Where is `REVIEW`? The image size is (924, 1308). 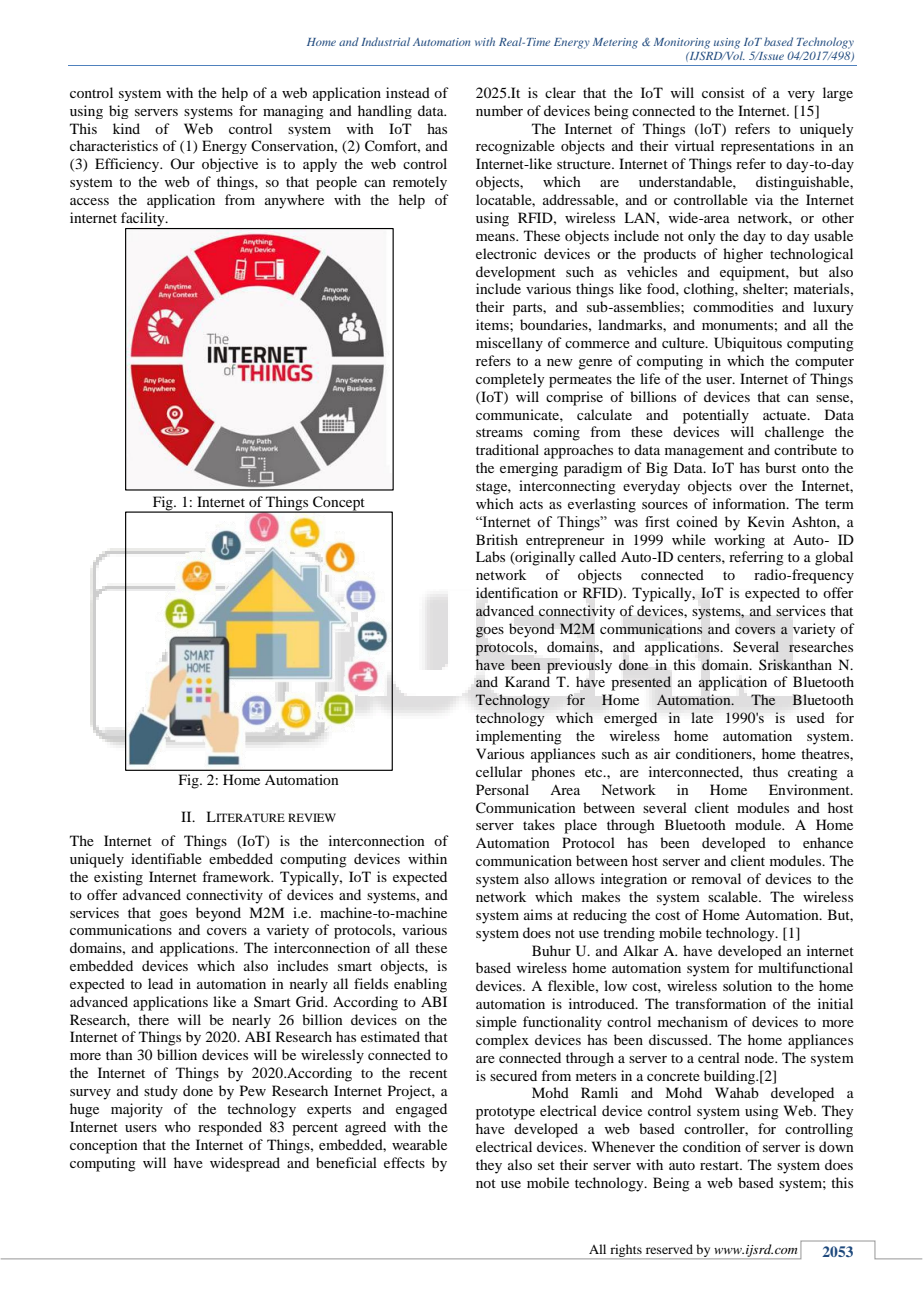 REVIEW is located at coordinates (312, 817).
